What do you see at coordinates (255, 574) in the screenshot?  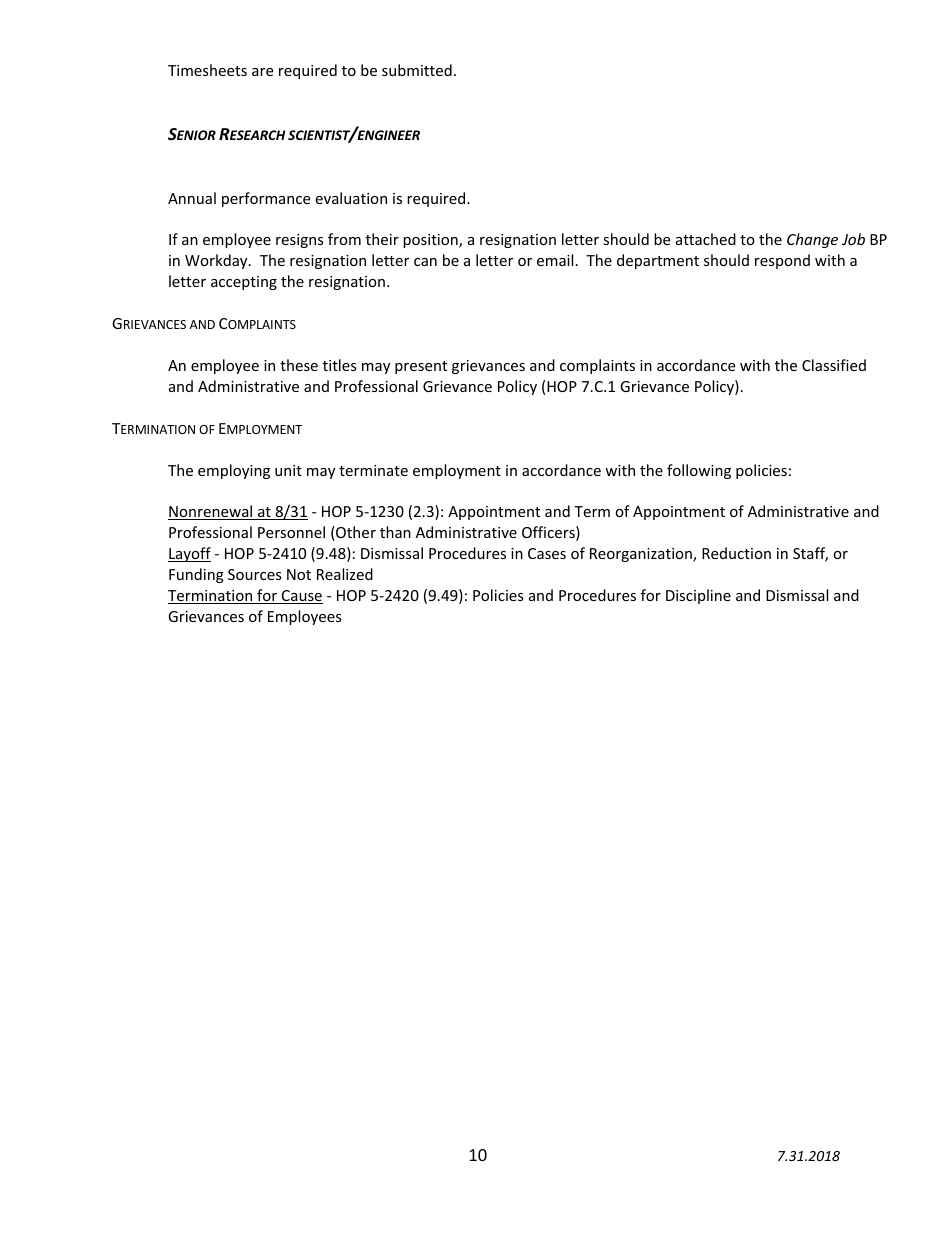 I see `Sources` at bounding box center [255, 574].
